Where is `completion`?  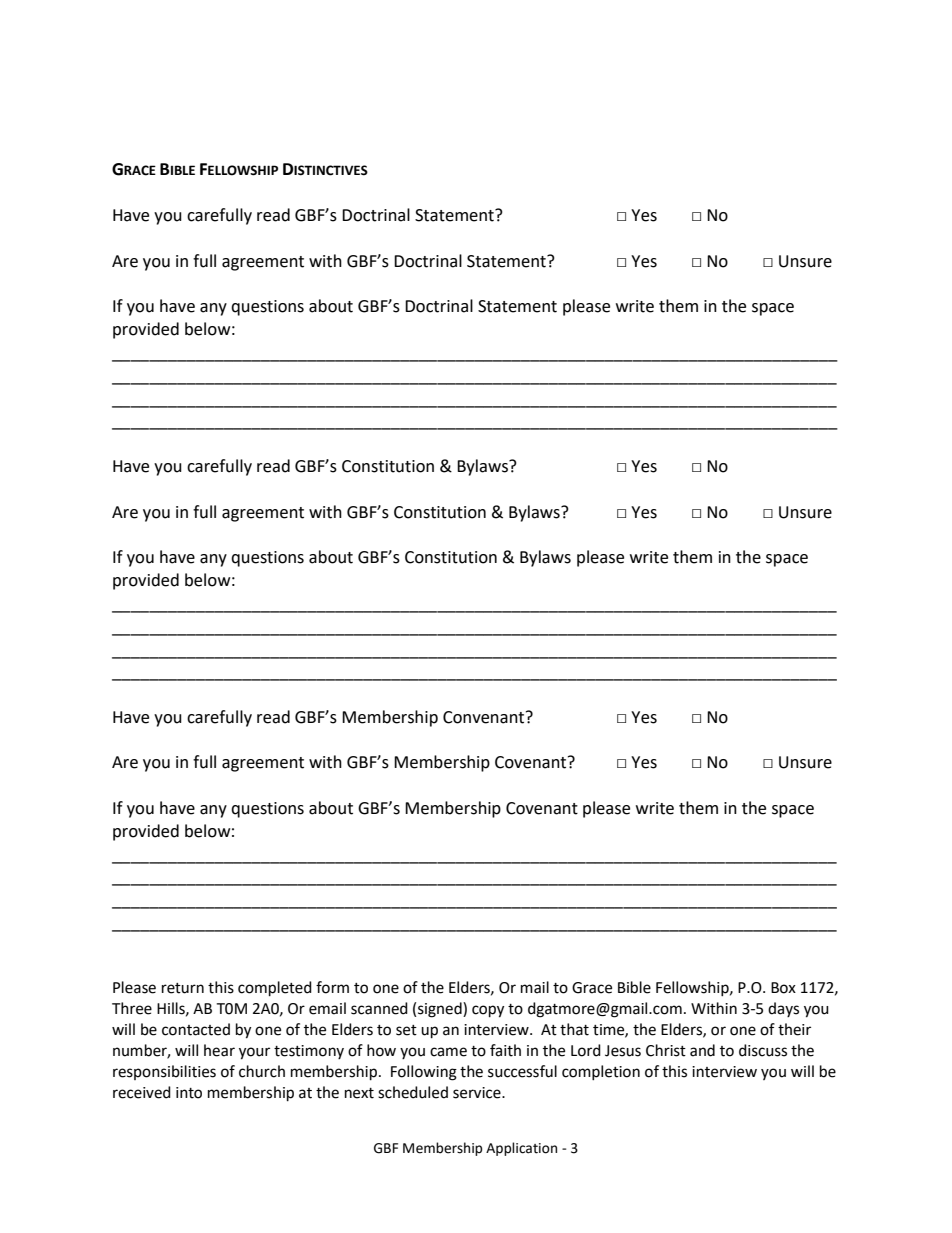
completion is located at coordinates (601, 1072).
